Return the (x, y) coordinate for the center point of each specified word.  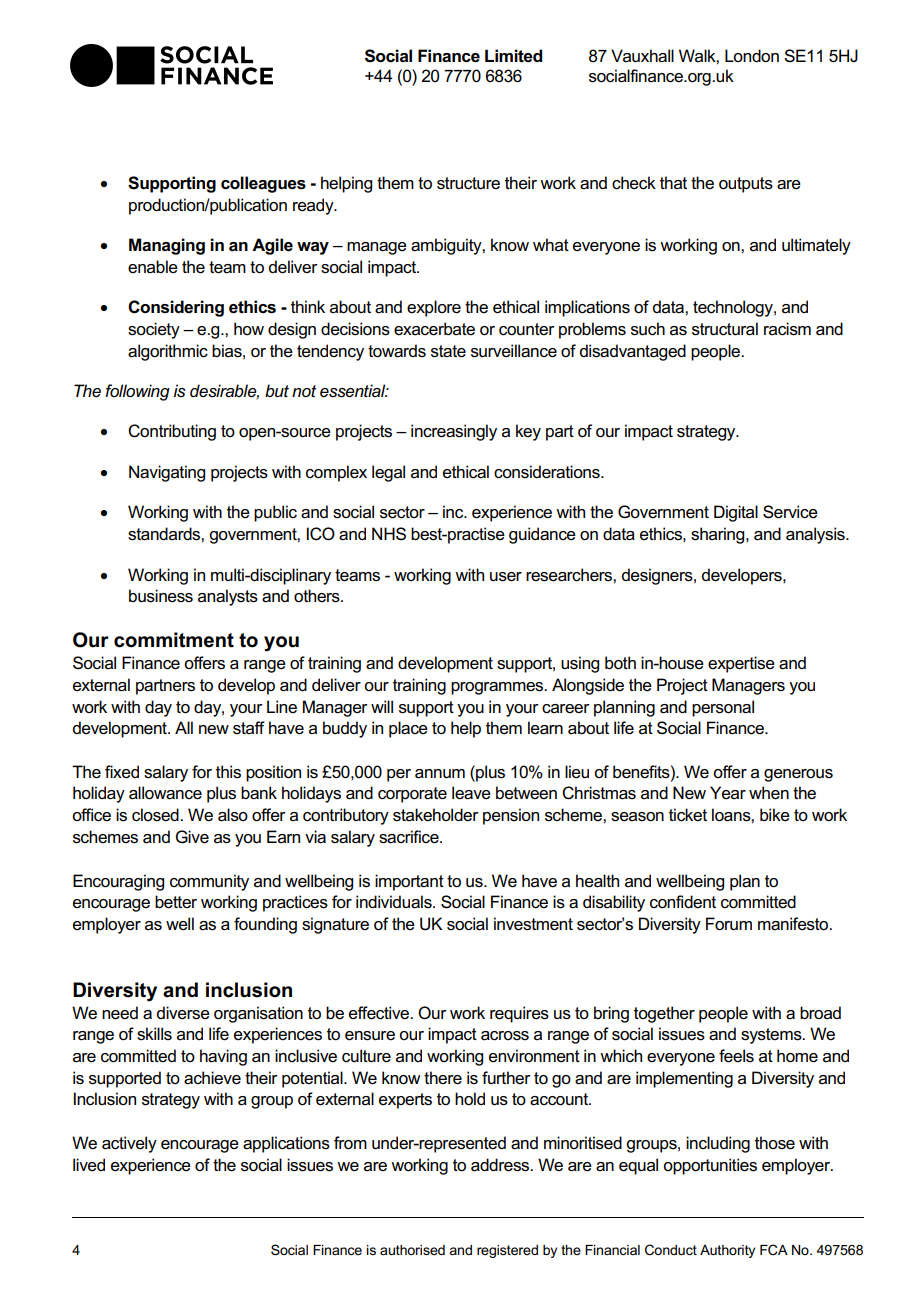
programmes (498, 688)
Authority (727, 1251)
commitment (174, 640)
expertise (741, 664)
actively (129, 1144)
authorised (412, 1250)
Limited (513, 56)
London (752, 56)
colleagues (263, 184)
